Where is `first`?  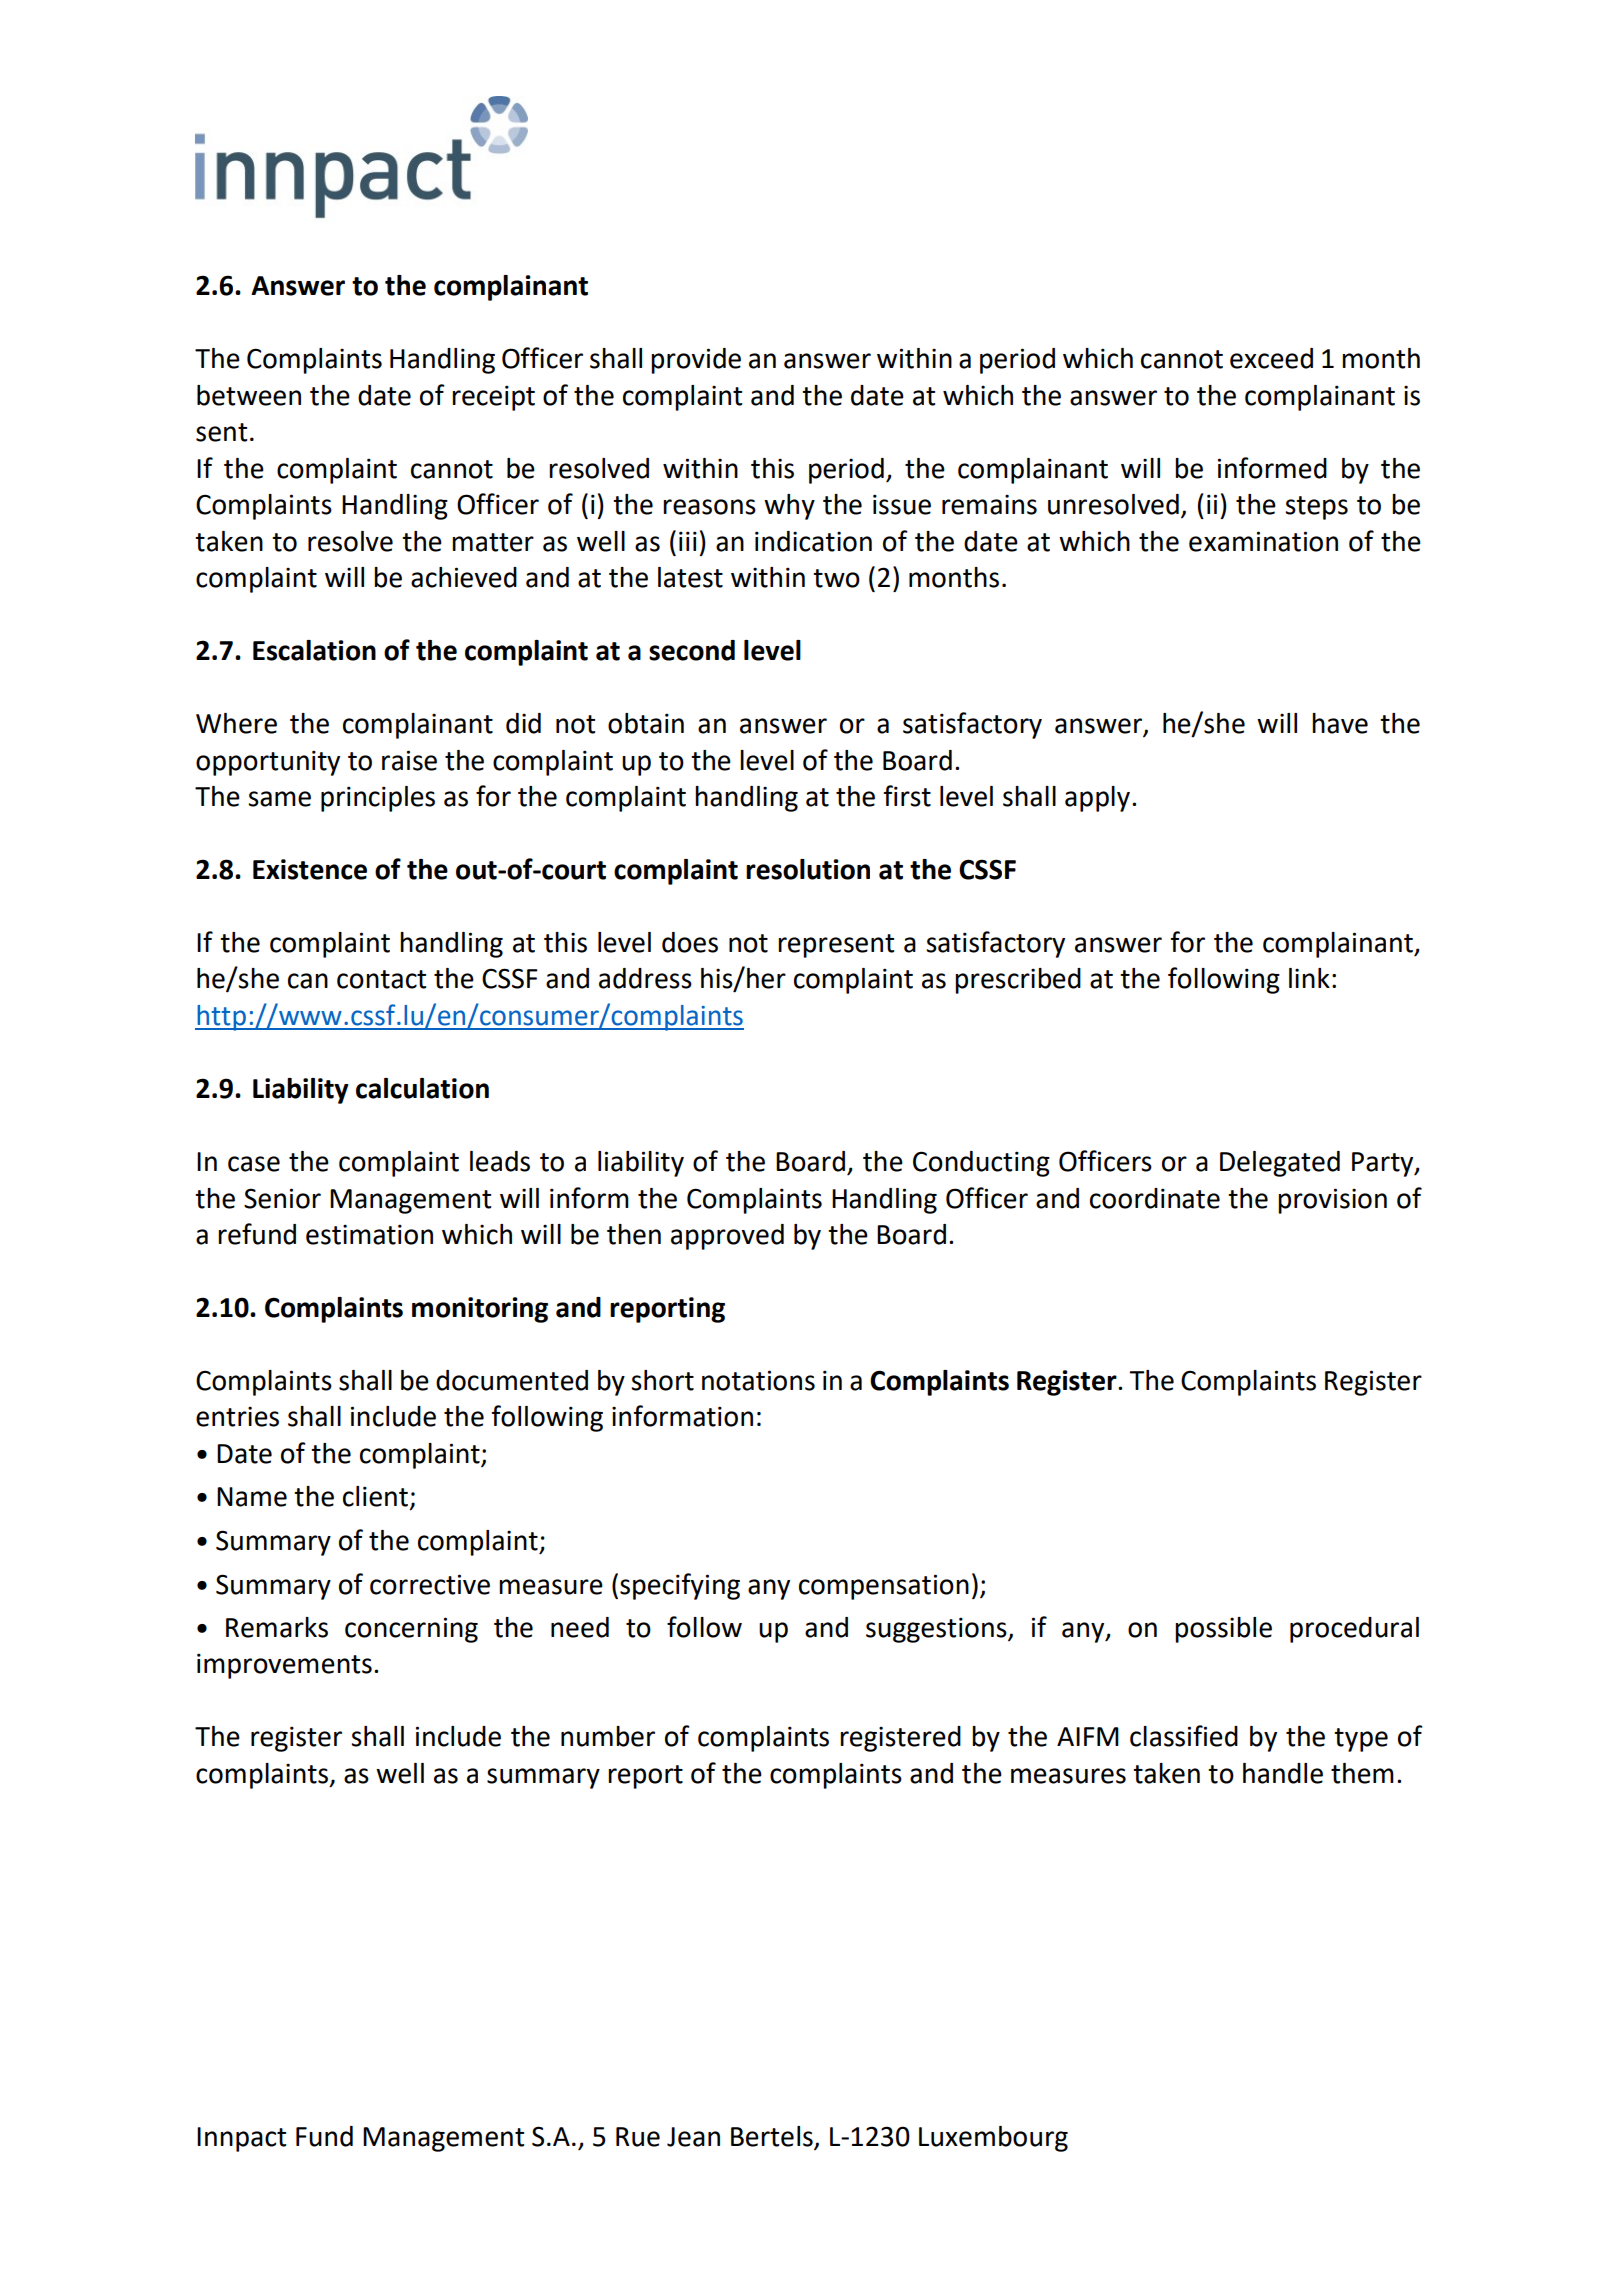
first is located at coordinates (907, 796).
